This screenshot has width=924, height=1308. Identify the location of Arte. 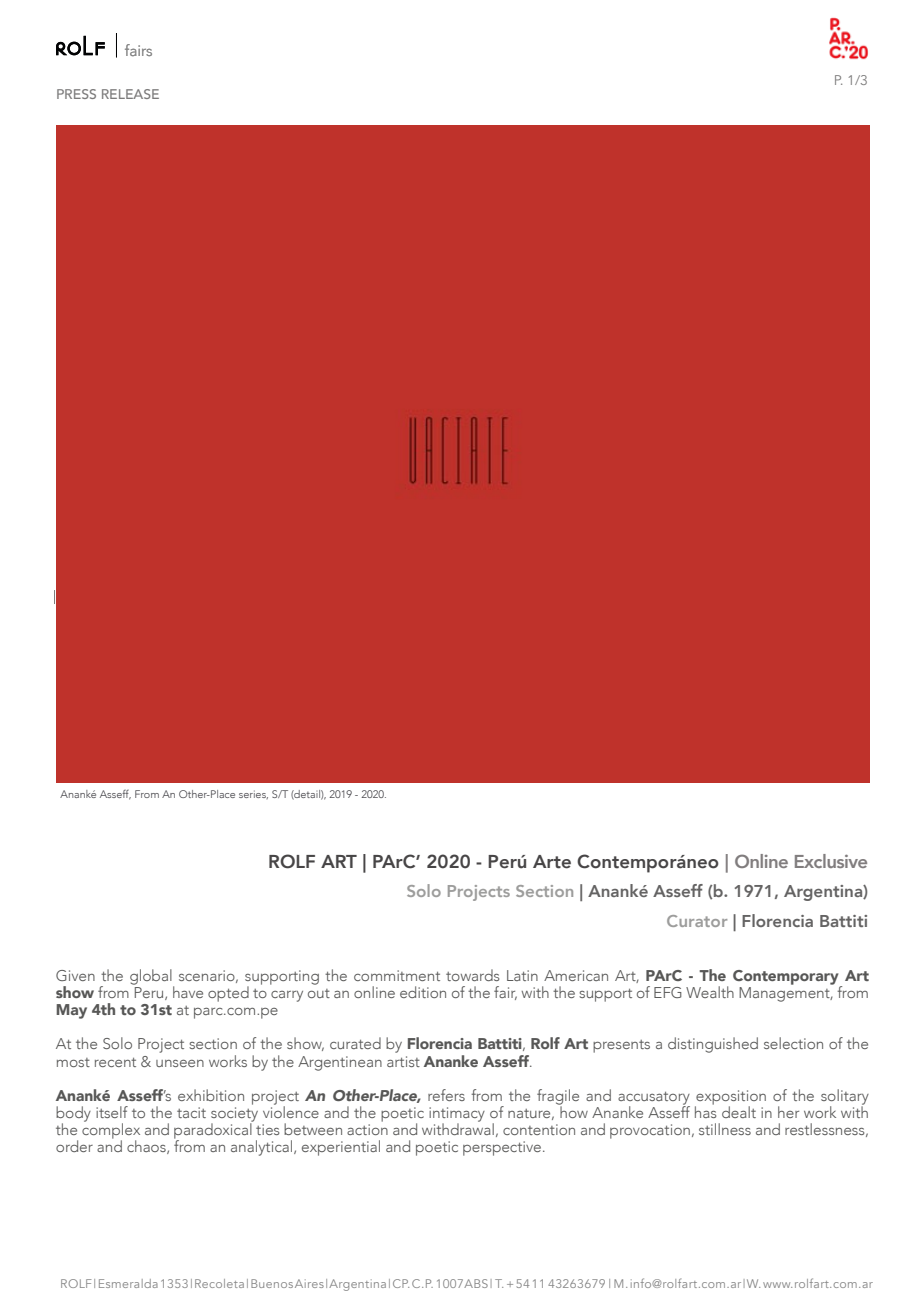
(552, 862).
